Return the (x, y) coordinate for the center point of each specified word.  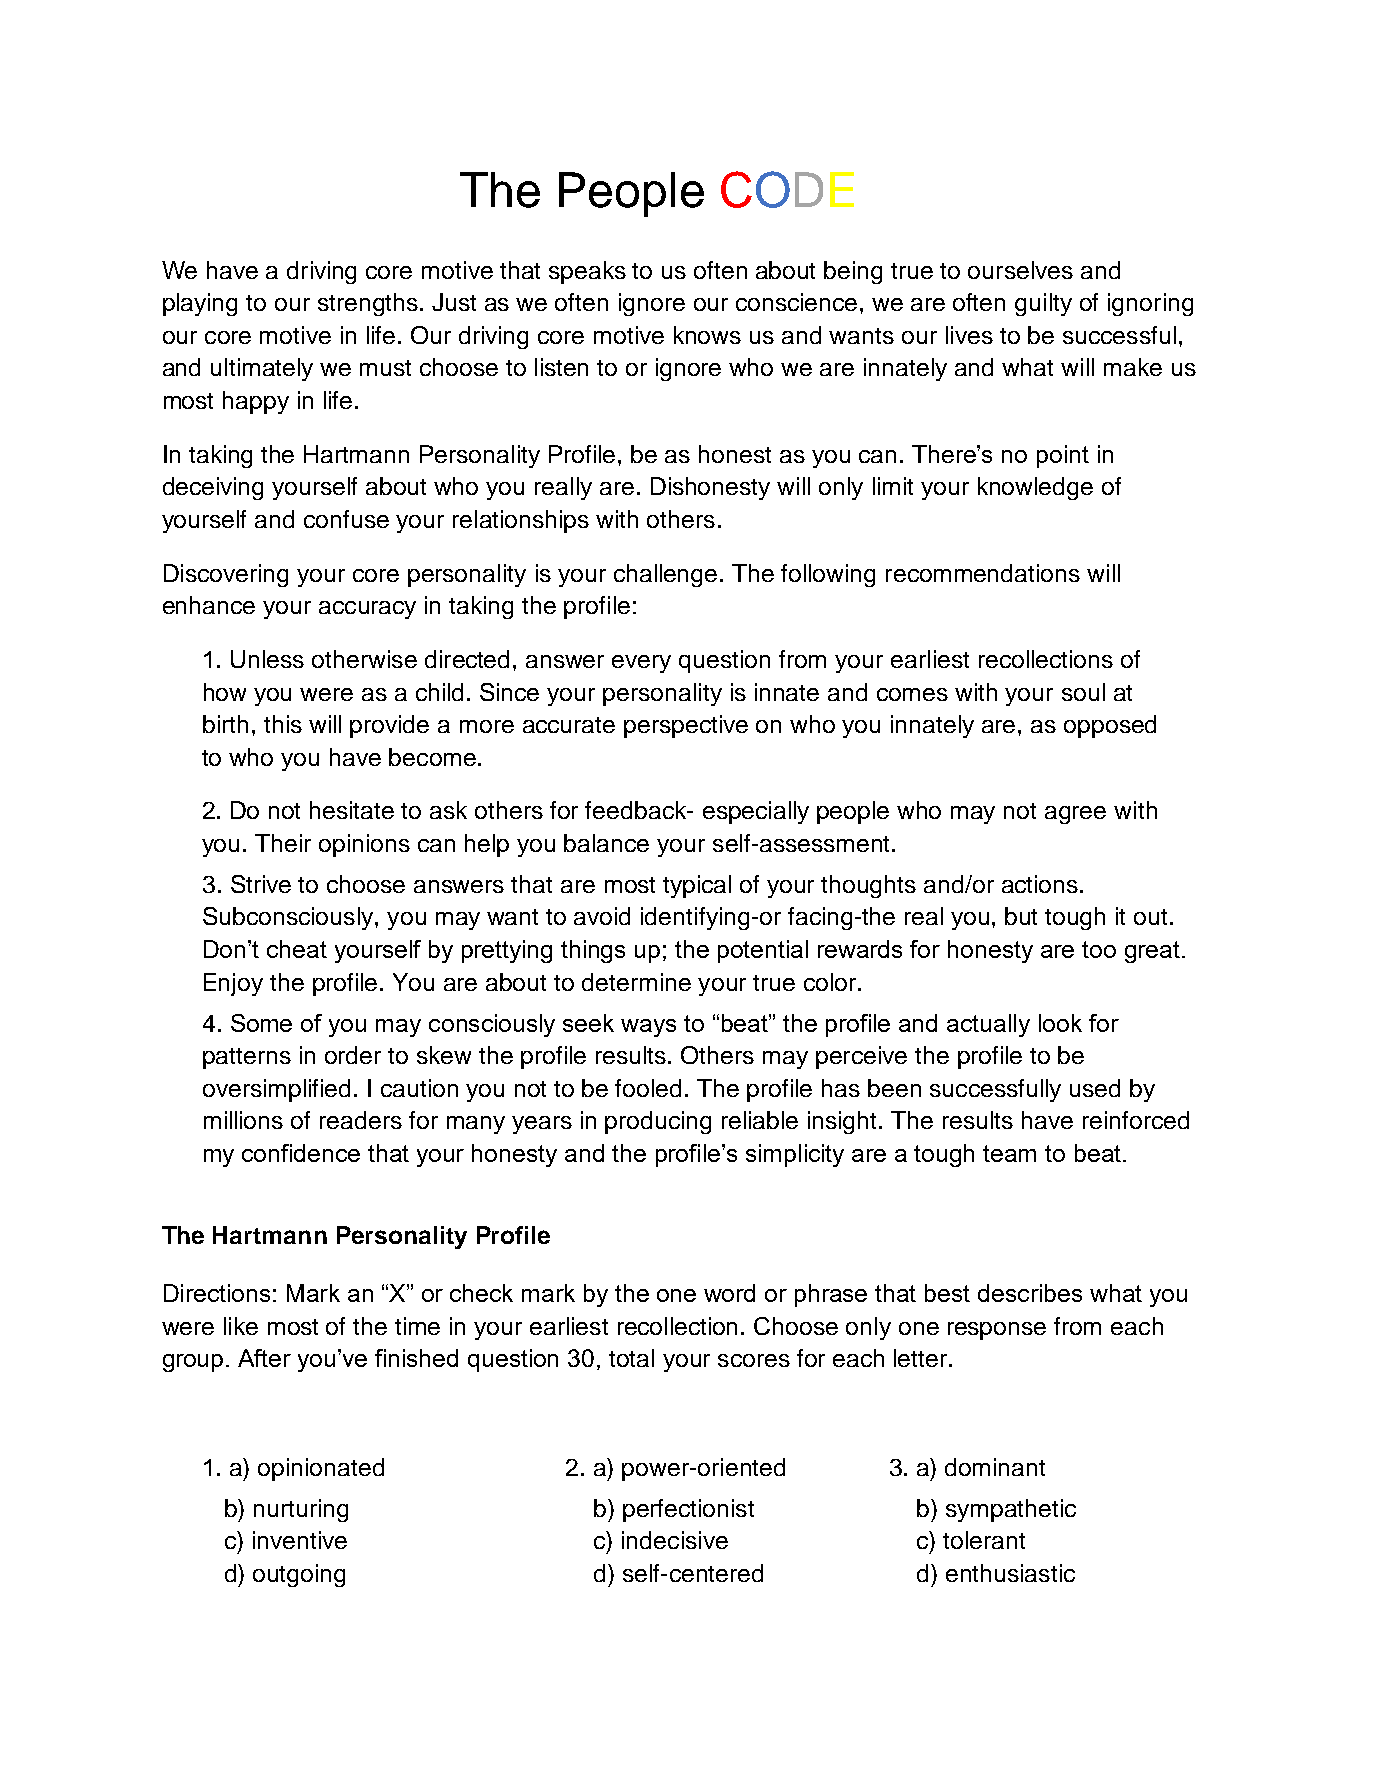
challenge (665, 575)
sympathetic (1011, 1510)
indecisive (675, 1540)
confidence (301, 1153)
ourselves (1020, 270)
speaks (587, 272)
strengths (368, 304)
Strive (261, 884)
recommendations (983, 573)
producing (658, 1122)
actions (1040, 884)
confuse (346, 519)
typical (697, 886)
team (1009, 1153)
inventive (300, 1540)
